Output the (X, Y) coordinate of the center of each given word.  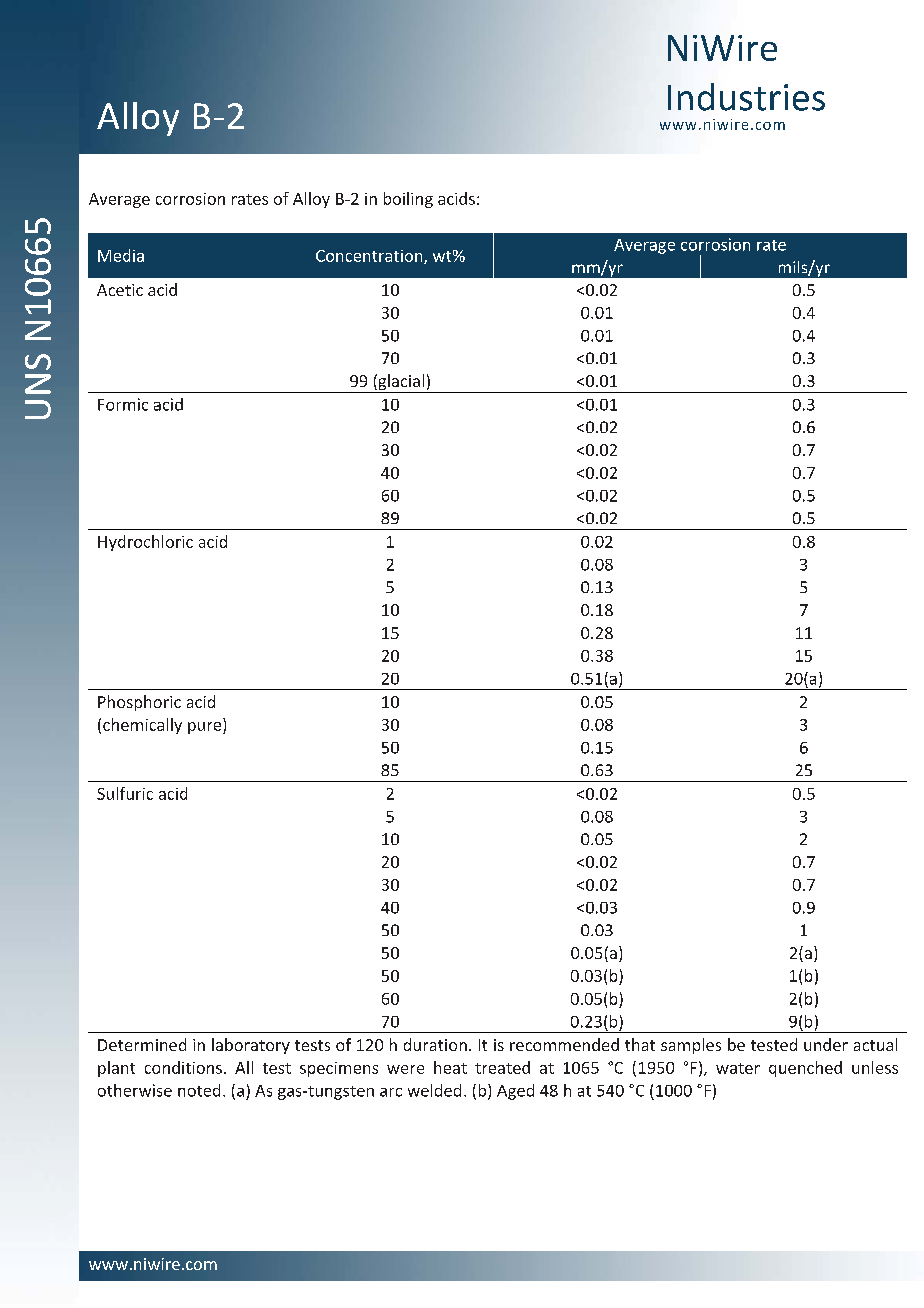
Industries (746, 97)
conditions (183, 1067)
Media (121, 255)
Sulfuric (125, 793)
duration (435, 1044)
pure (206, 728)
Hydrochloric (145, 543)
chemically (142, 726)
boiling (408, 200)
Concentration (370, 257)
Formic (123, 404)
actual (875, 1044)
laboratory (251, 1046)
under (826, 1044)
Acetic (120, 290)
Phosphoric (139, 703)
